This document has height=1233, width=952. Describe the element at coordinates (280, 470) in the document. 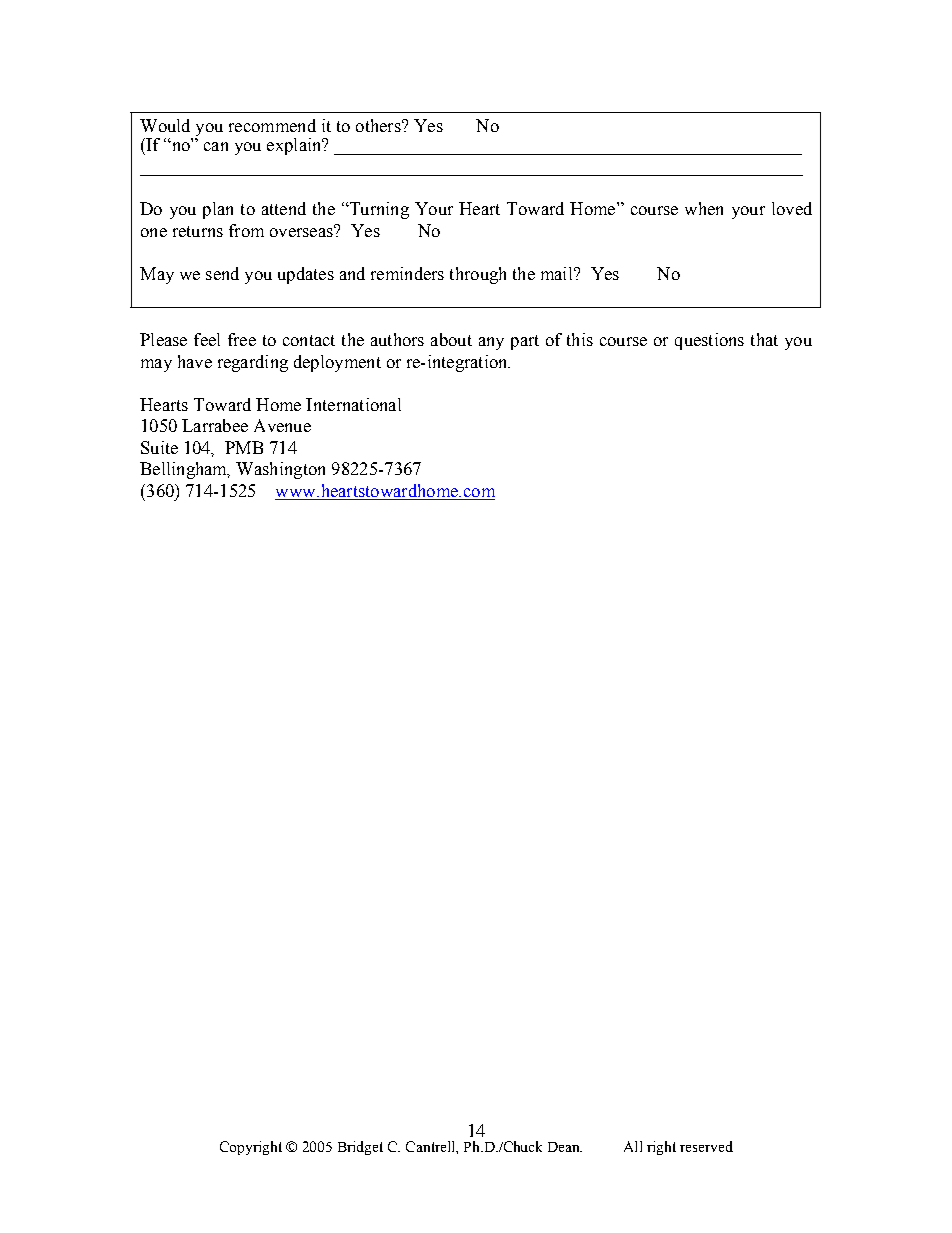

I see `Washington` at that location.
